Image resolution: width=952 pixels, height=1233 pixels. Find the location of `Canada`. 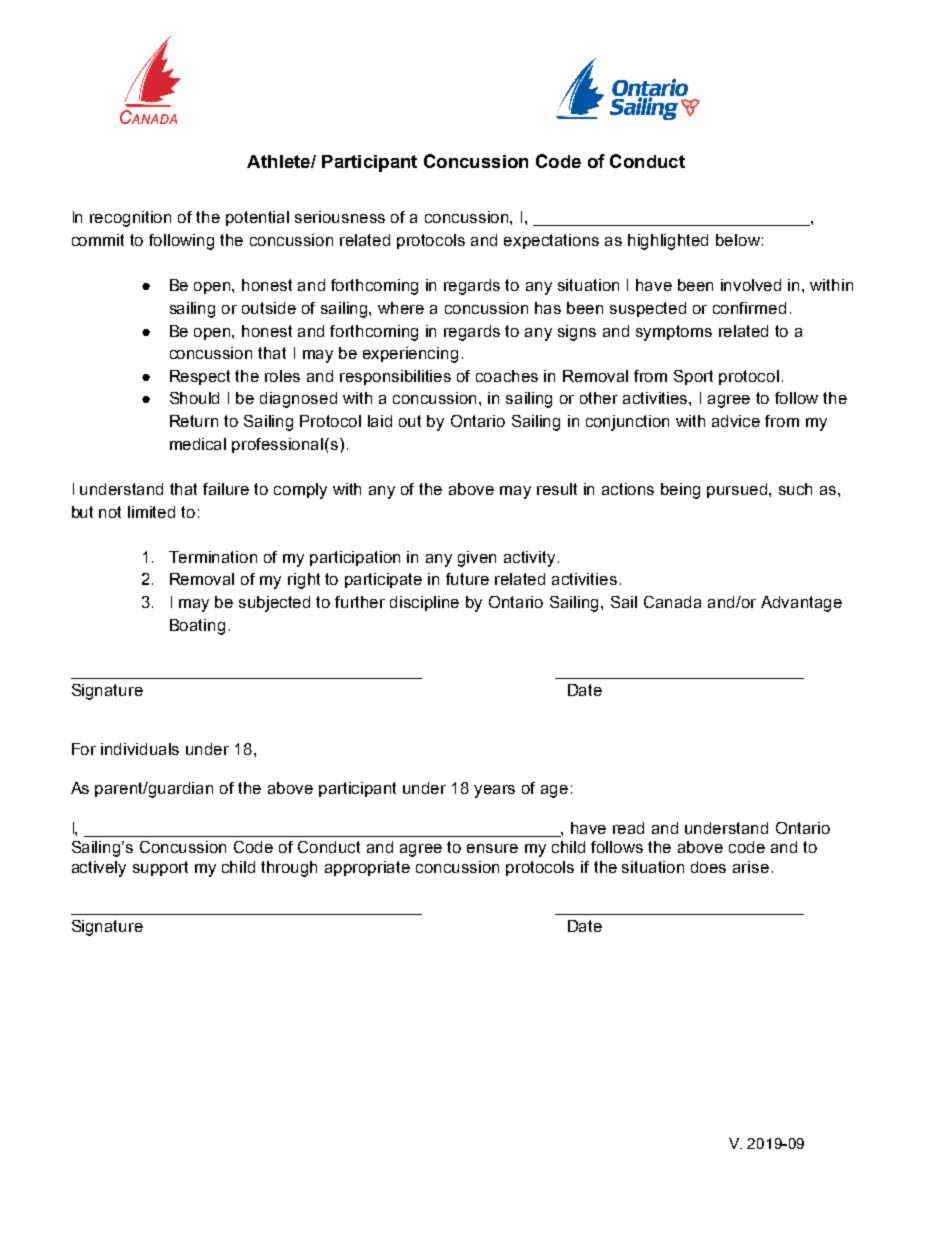

Canada is located at coordinates (672, 602).
